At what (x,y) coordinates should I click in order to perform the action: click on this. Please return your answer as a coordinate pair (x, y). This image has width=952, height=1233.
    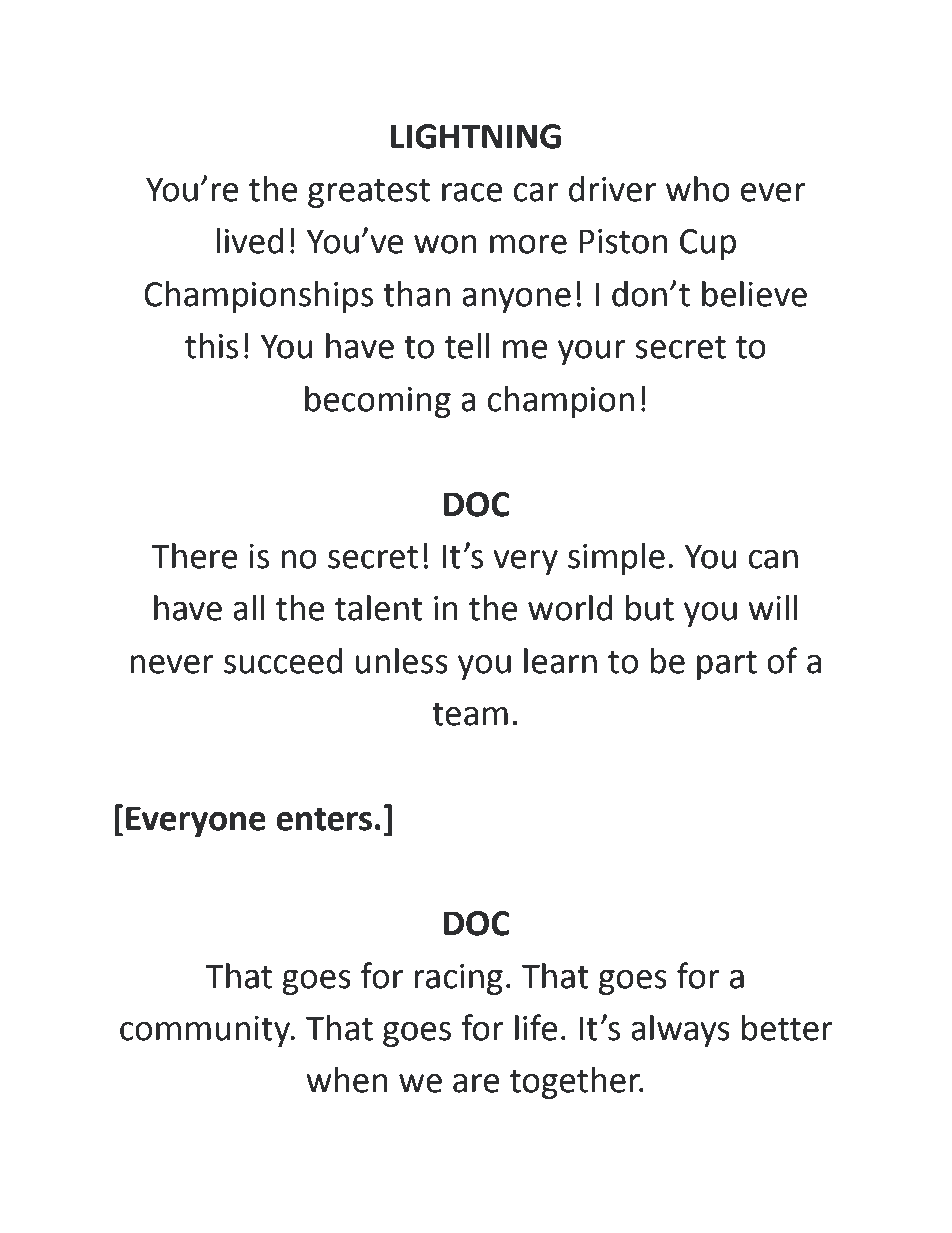
    Looking at the image, I should click on (211, 346).
